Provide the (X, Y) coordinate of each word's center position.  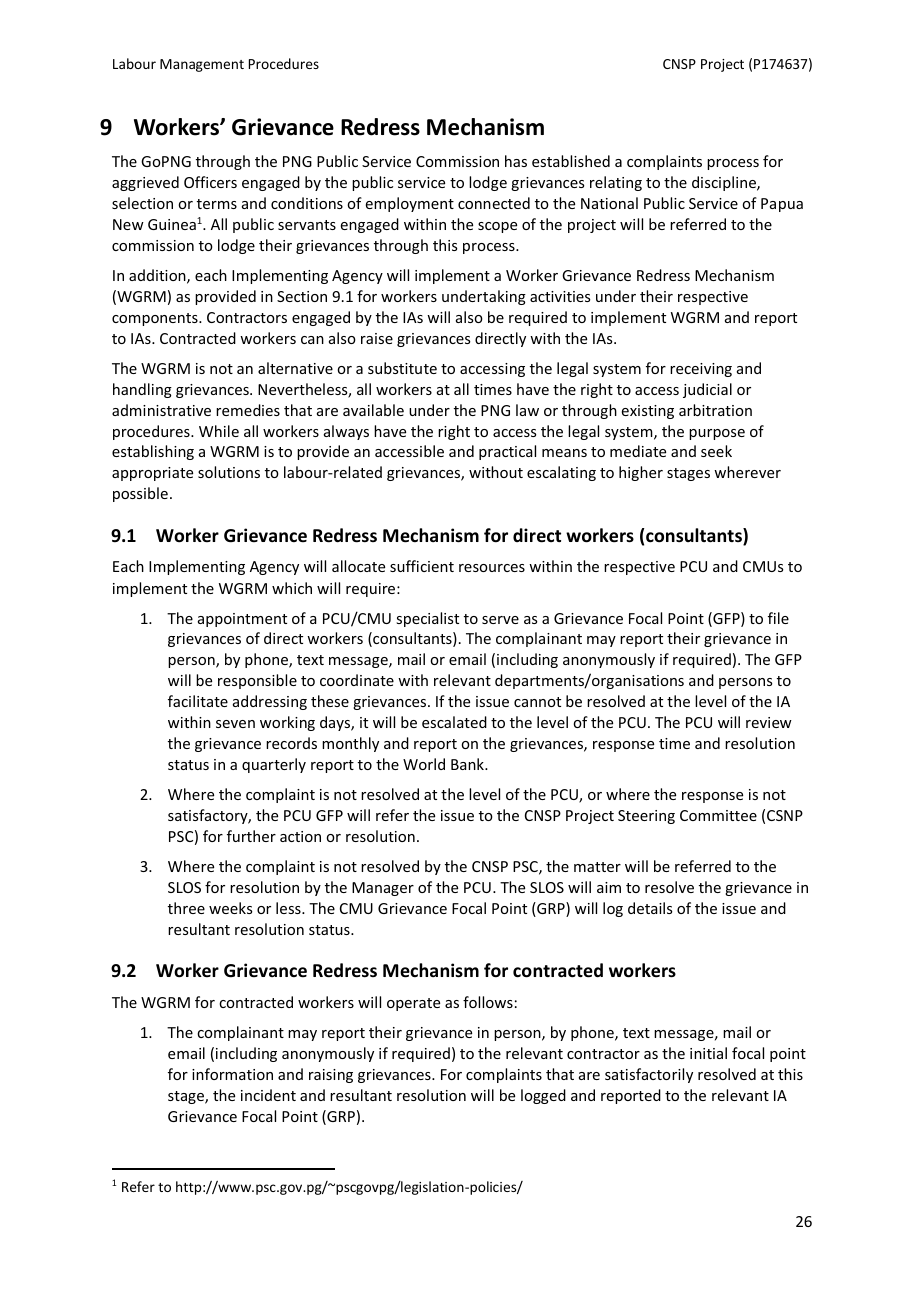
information (232, 1074)
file (778, 618)
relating (616, 183)
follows (488, 1002)
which (292, 588)
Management (202, 65)
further (251, 836)
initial (708, 1053)
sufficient (422, 566)
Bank (468, 764)
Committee (718, 815)
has (516, 161)
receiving (701, 370)
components (156, 319)
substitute (402, 368)
